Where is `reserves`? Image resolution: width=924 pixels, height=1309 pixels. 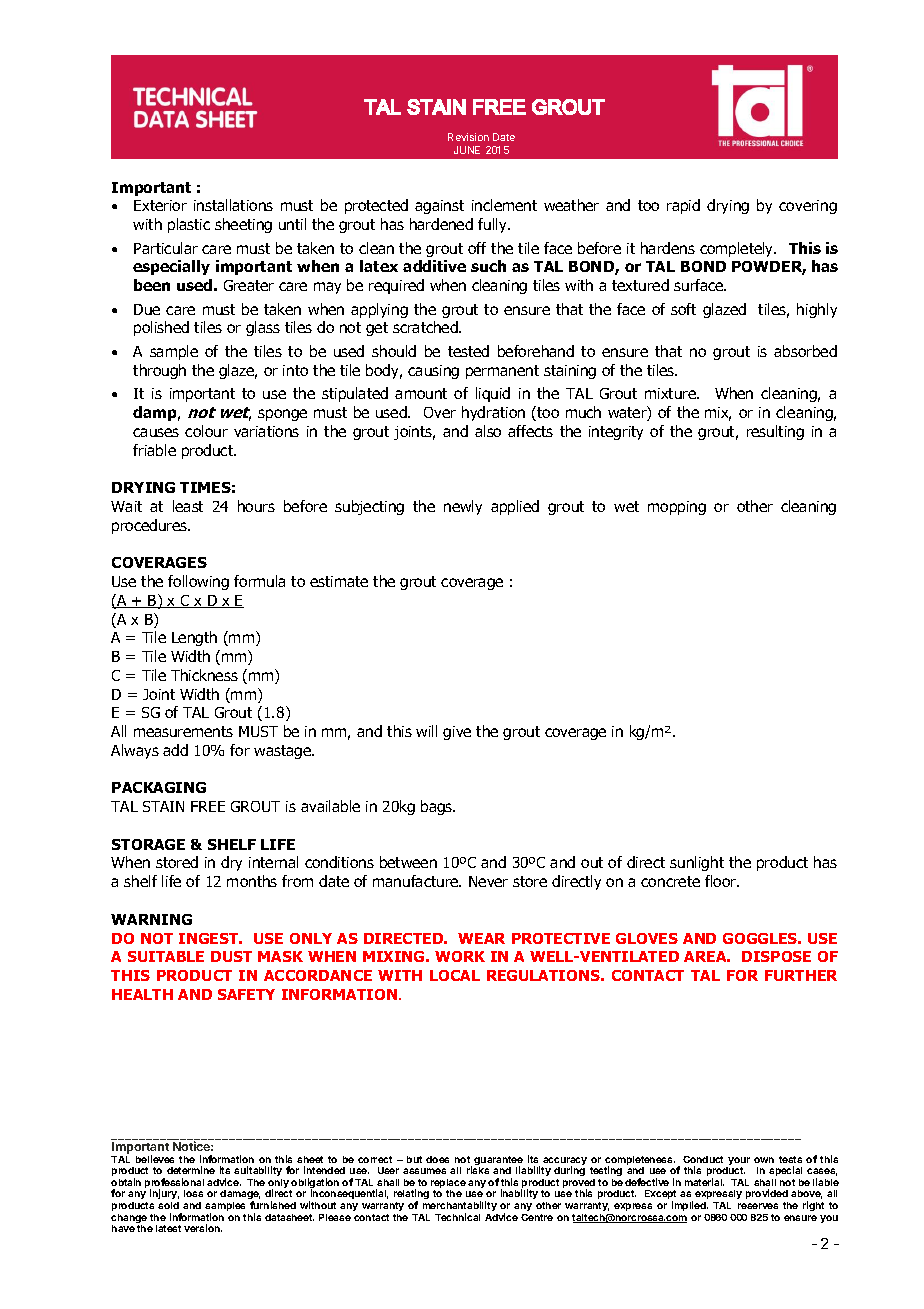 reserves is located at coordinates (758, 1206).
